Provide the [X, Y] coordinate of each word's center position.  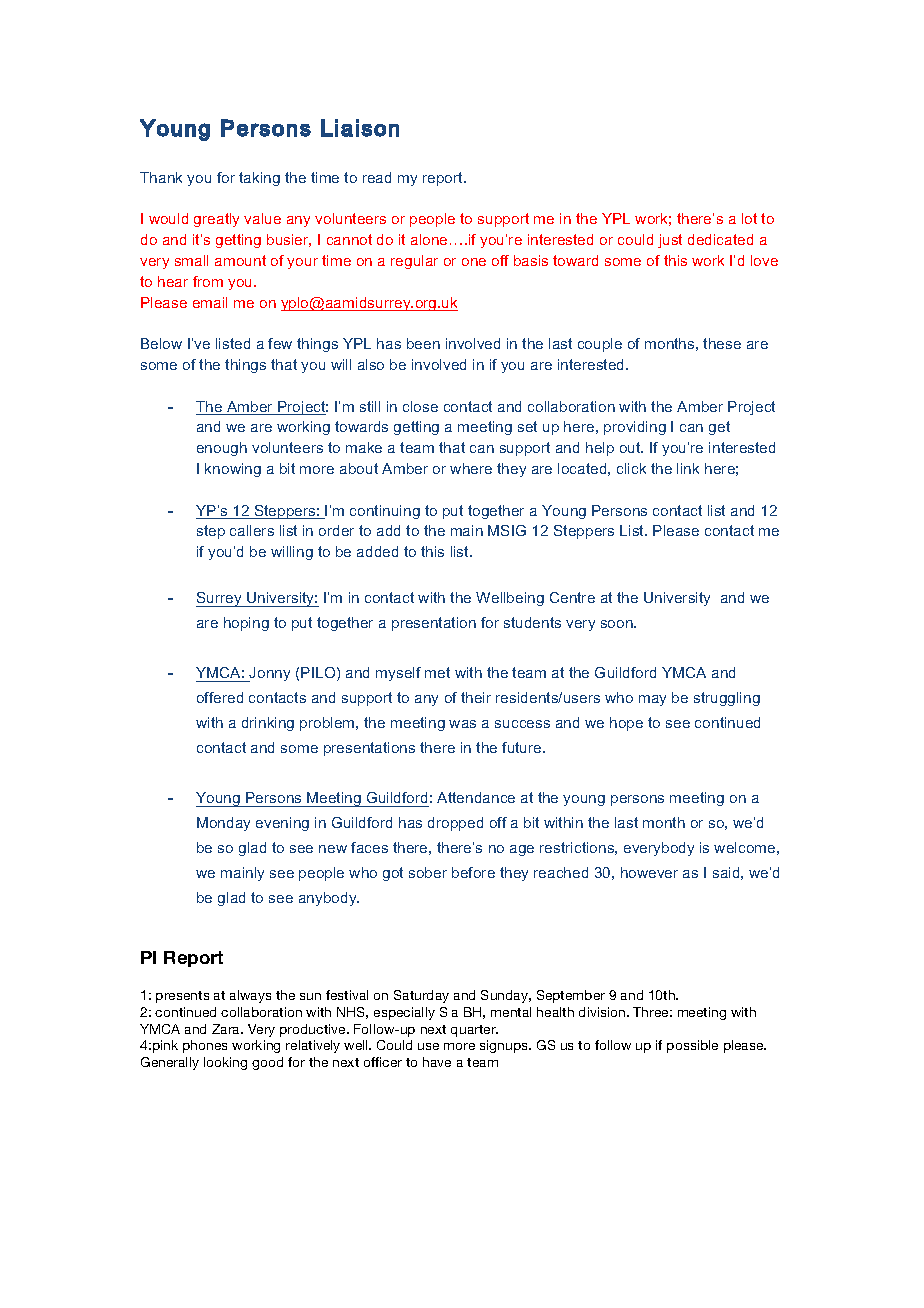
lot [749, 218]
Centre [572, 597]
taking [259, 179]
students [532, 622]
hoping [246, 624]
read [377, 177]
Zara [227, 1029]
